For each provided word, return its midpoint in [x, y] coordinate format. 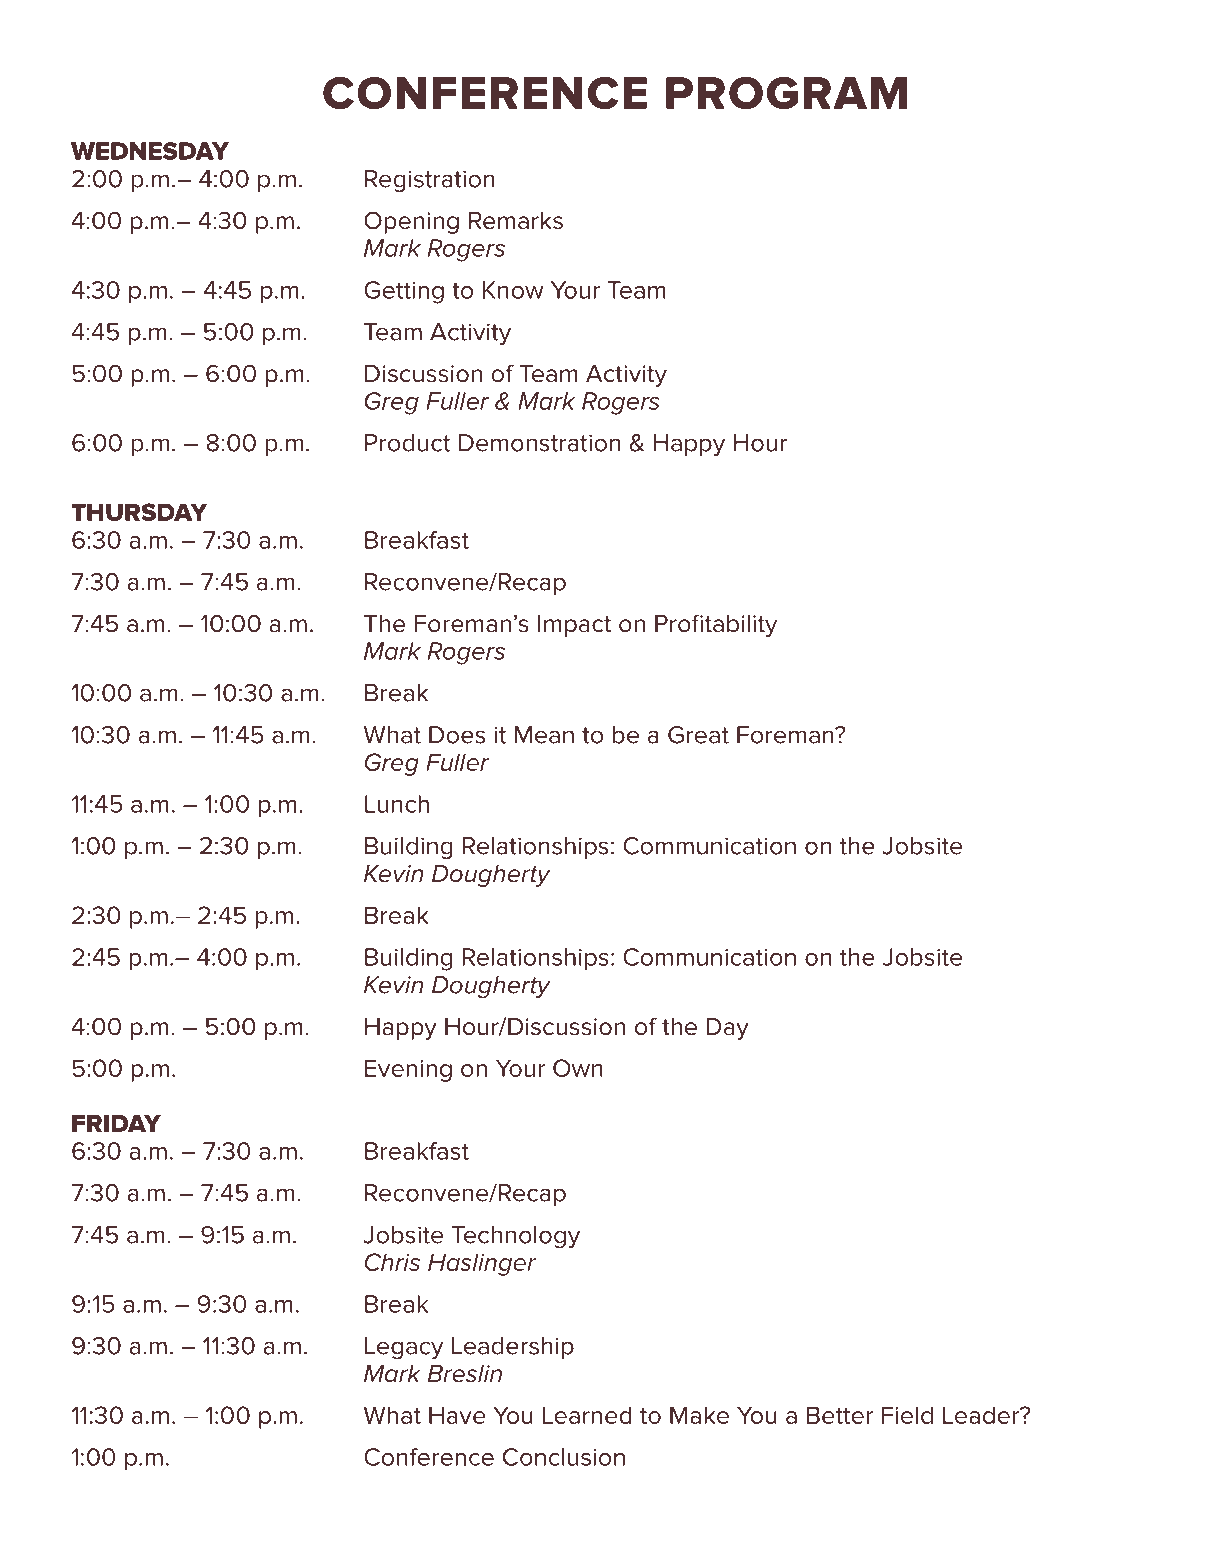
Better [840, 1415]
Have [457, 1415]
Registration [430, 181]
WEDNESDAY [150, 151]
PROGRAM [786, 93]
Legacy [404, 1348]
